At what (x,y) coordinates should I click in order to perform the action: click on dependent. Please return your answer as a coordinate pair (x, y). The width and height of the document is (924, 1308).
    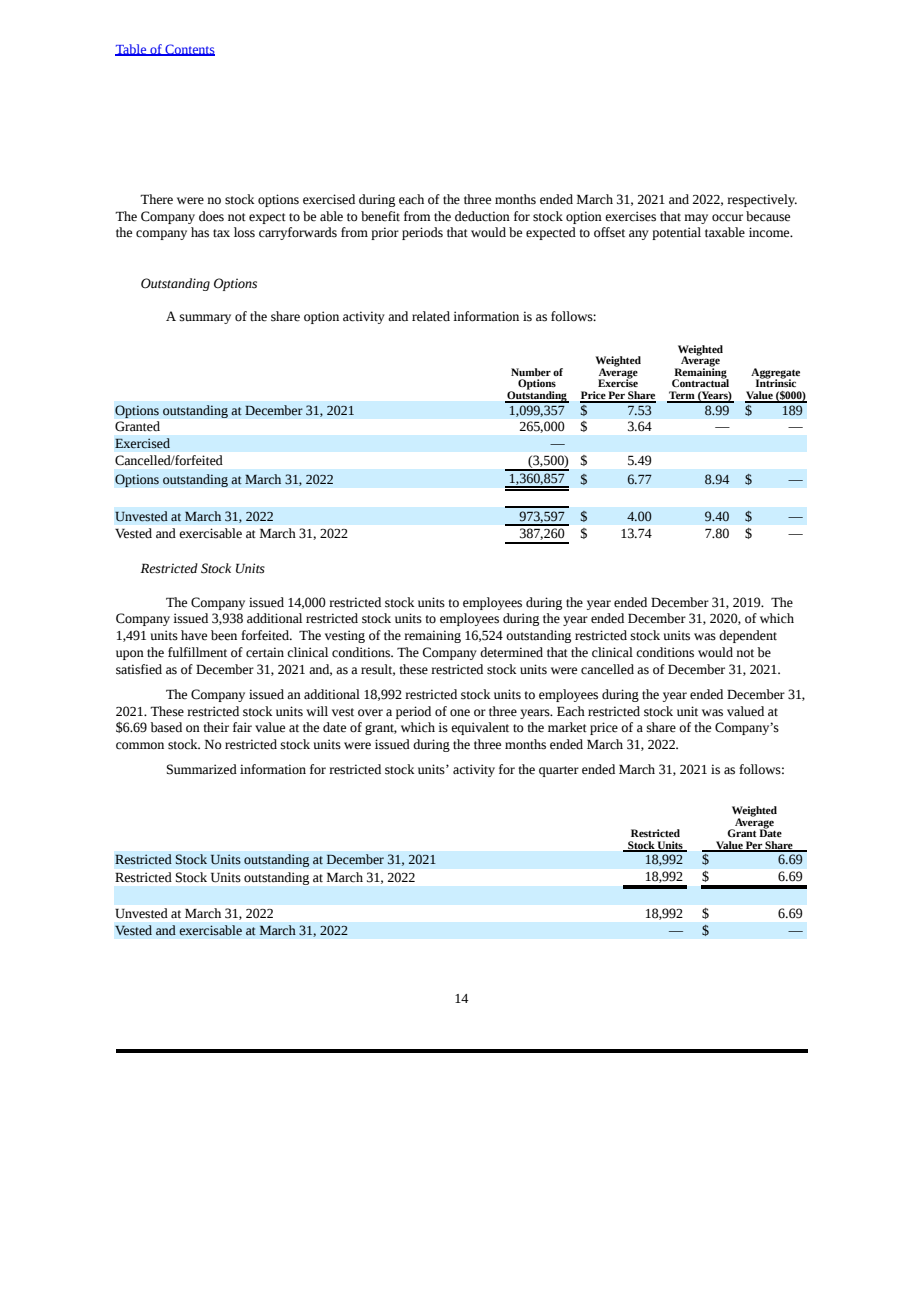
    Looking at the image, I should click on (748, 636).
